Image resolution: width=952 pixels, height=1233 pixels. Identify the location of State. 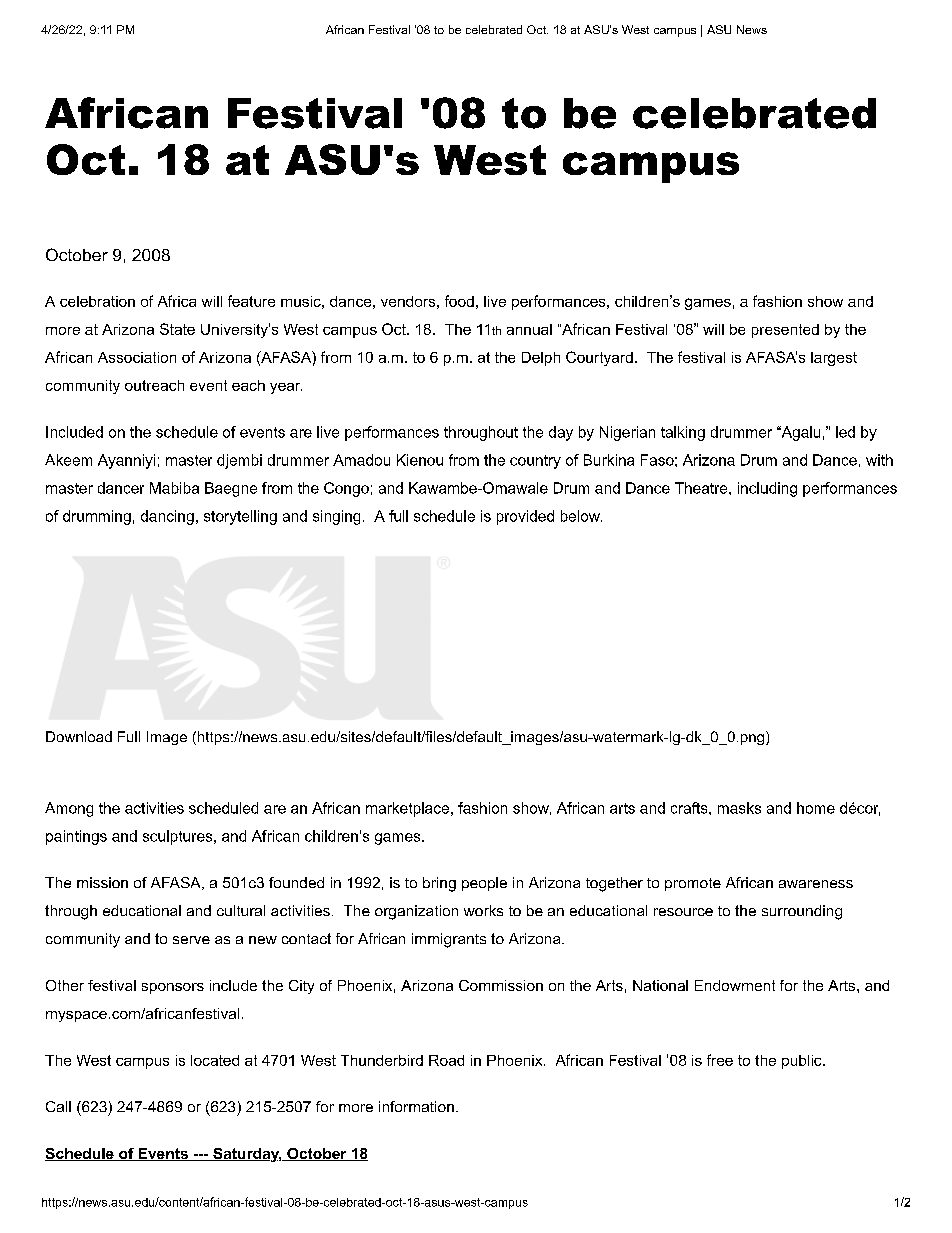
(177, 329).
